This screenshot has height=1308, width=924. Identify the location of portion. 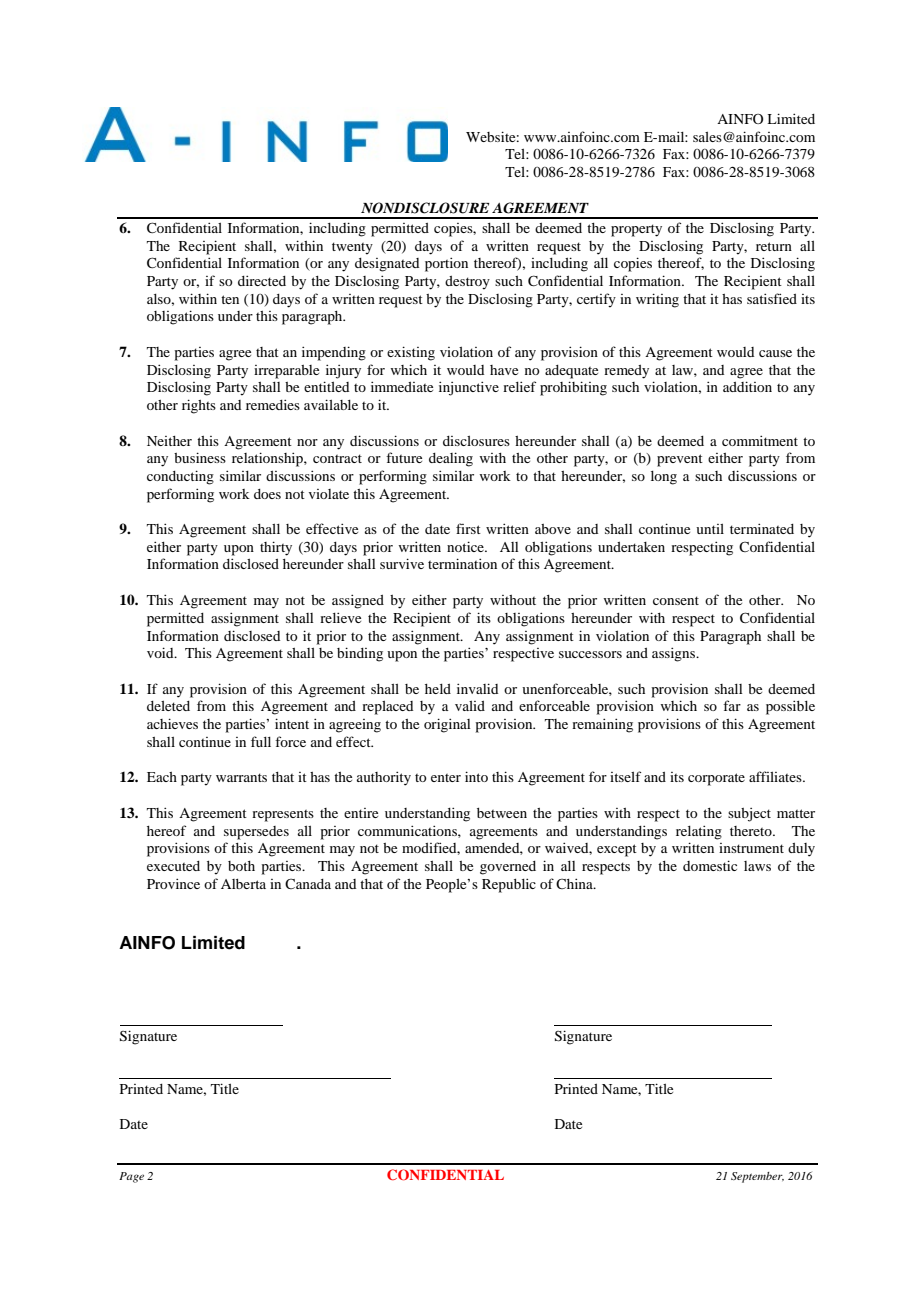
(446, 264).
